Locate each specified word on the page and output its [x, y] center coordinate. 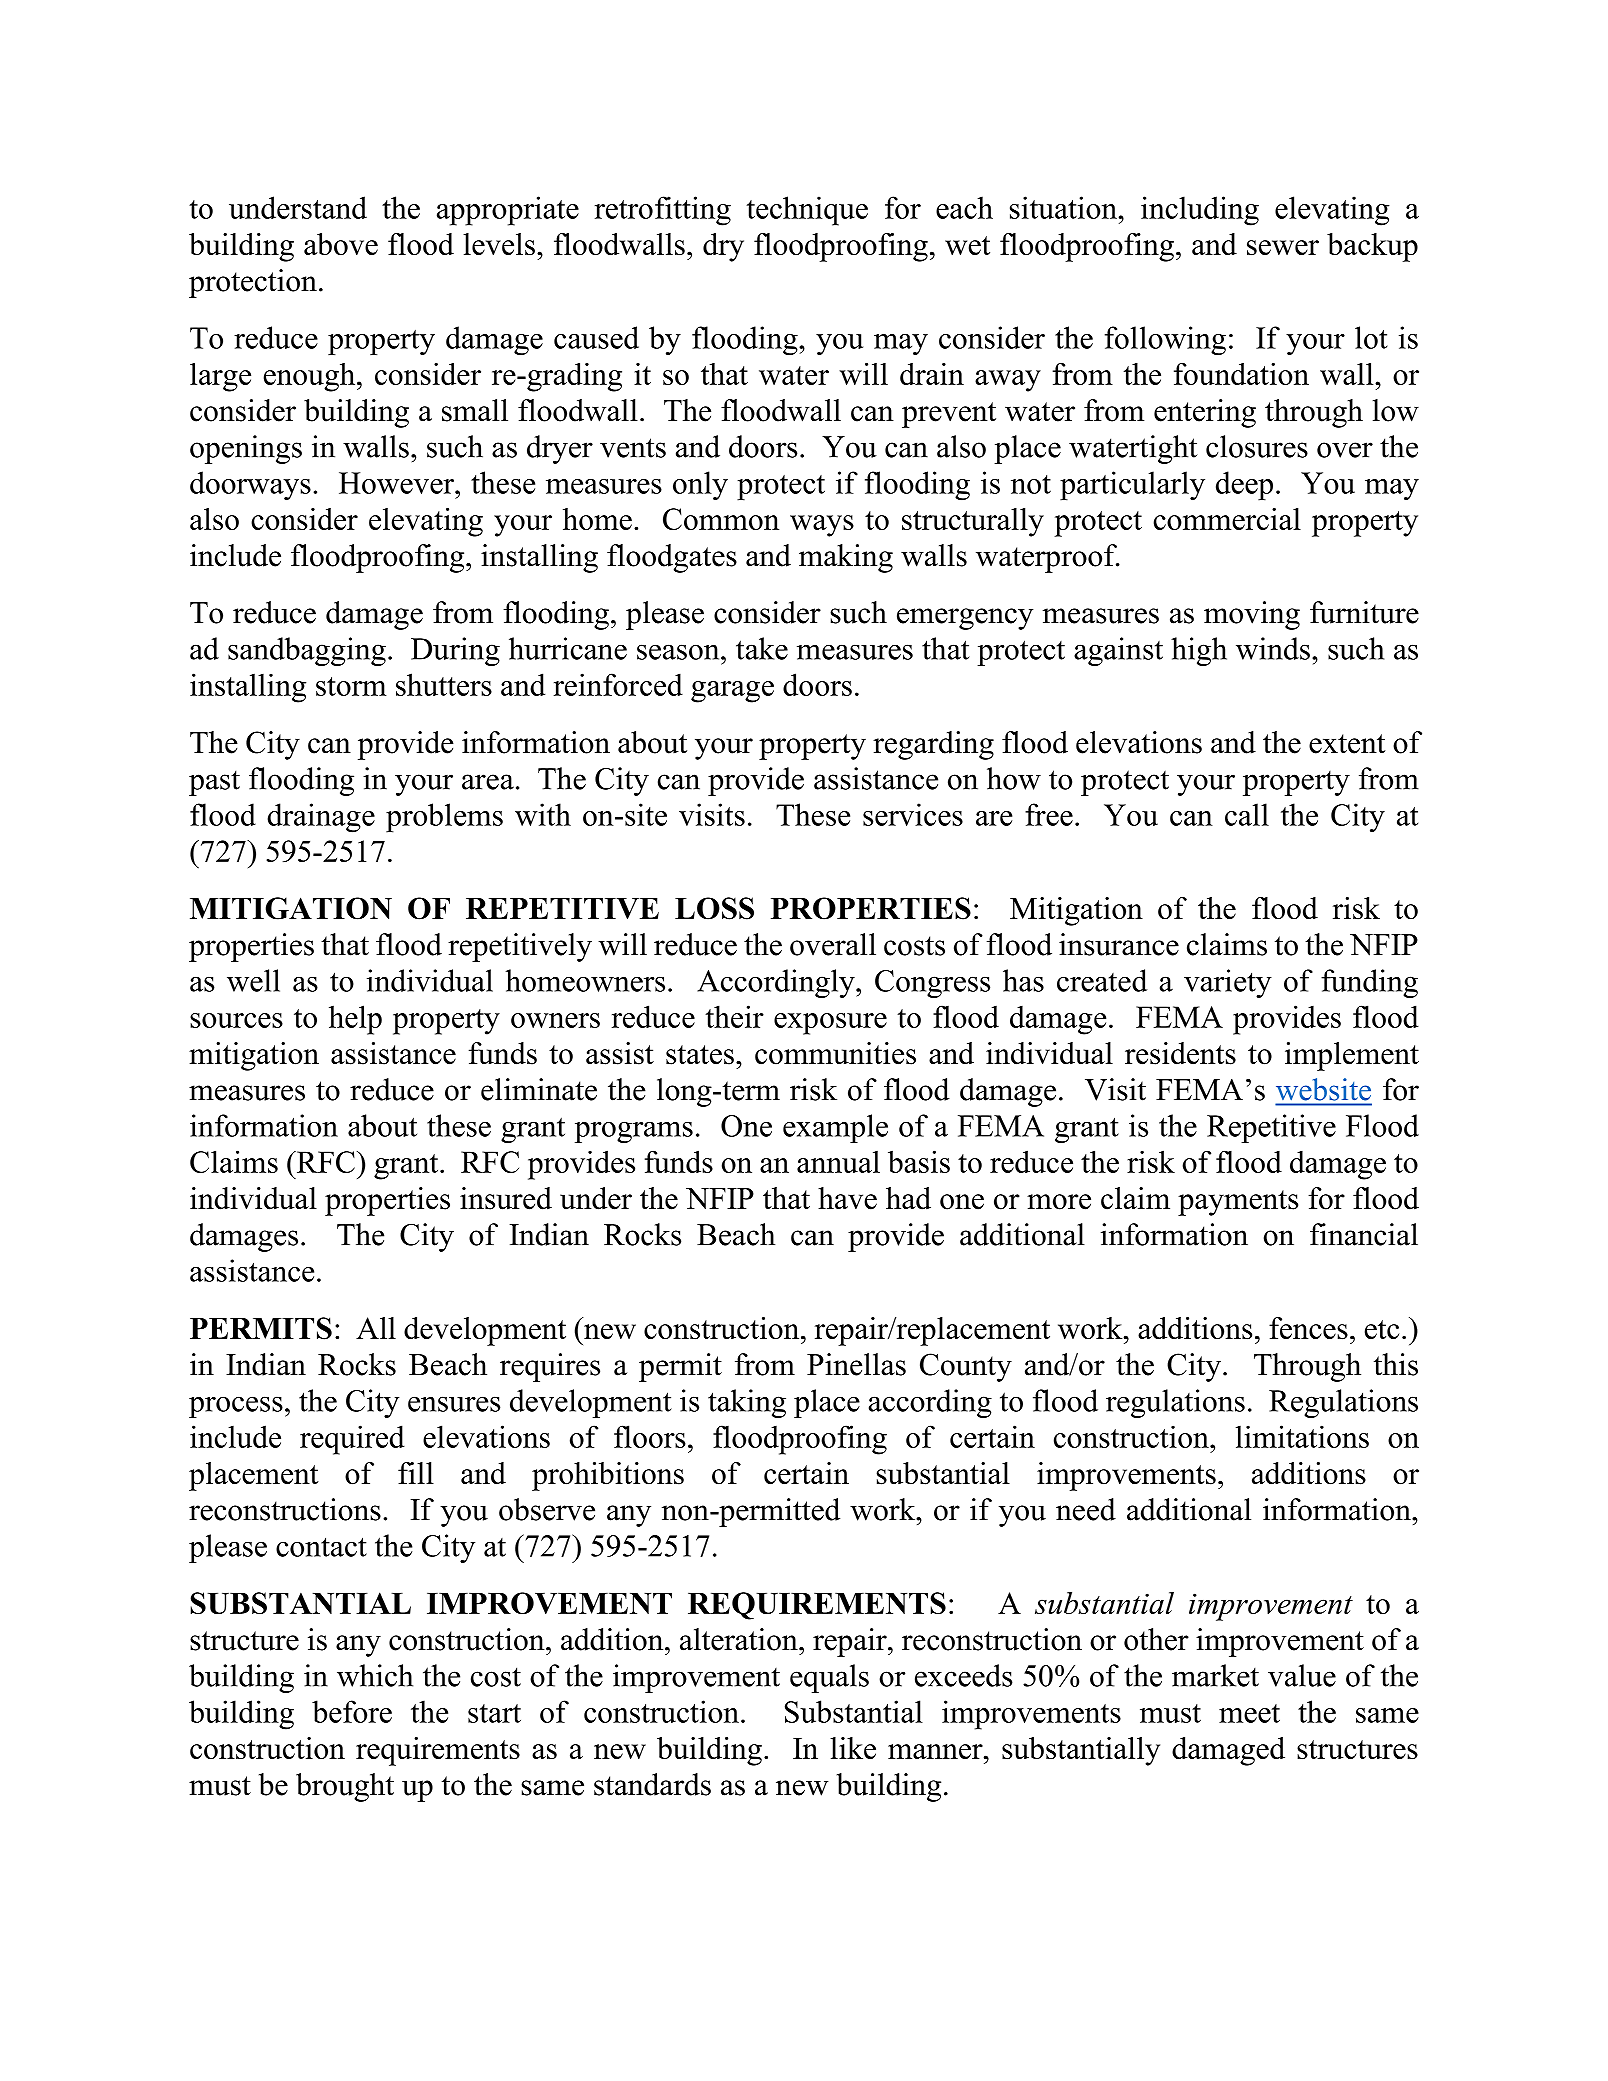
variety [1228, 983]
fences [1308, 1328]
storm [351, 686]
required [352, 1440]
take [762, 648]
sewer [1283, 247]
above [341, 244]
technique [807, 211]
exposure [830, 1024]
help [355, 1020]
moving [1252, 615]
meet [1249, 1713]
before [352, 1711]
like [853, 1748]
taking [747, 1403]
